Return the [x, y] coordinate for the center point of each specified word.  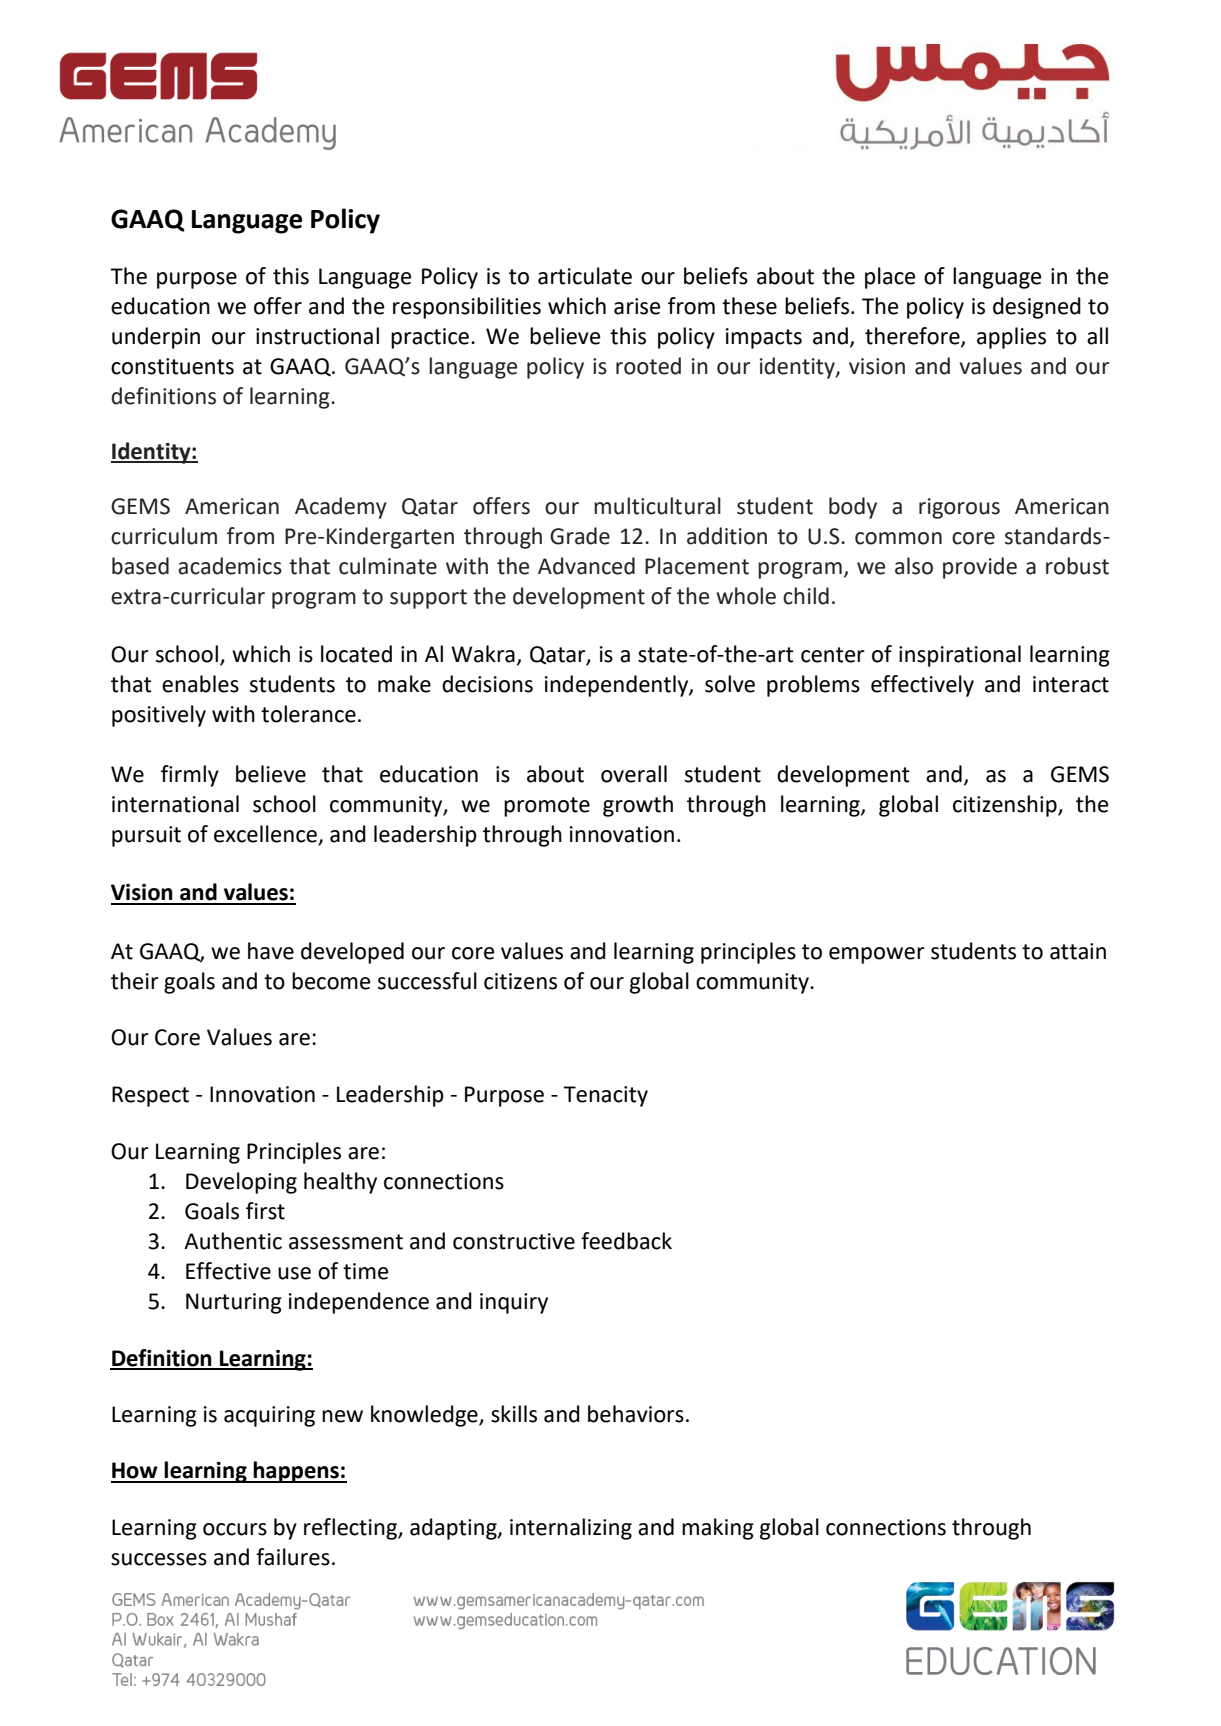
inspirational [960, 656]
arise [637, 306]
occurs [235, 1529]
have [271, 951]
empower [877, 955]
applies [1011, 338]
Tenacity [605, 1096]
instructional [317, 336]
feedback [626, 1241]
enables [200, 684]
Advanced [586, 566]
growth [638, 806]
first [265, 1211]
